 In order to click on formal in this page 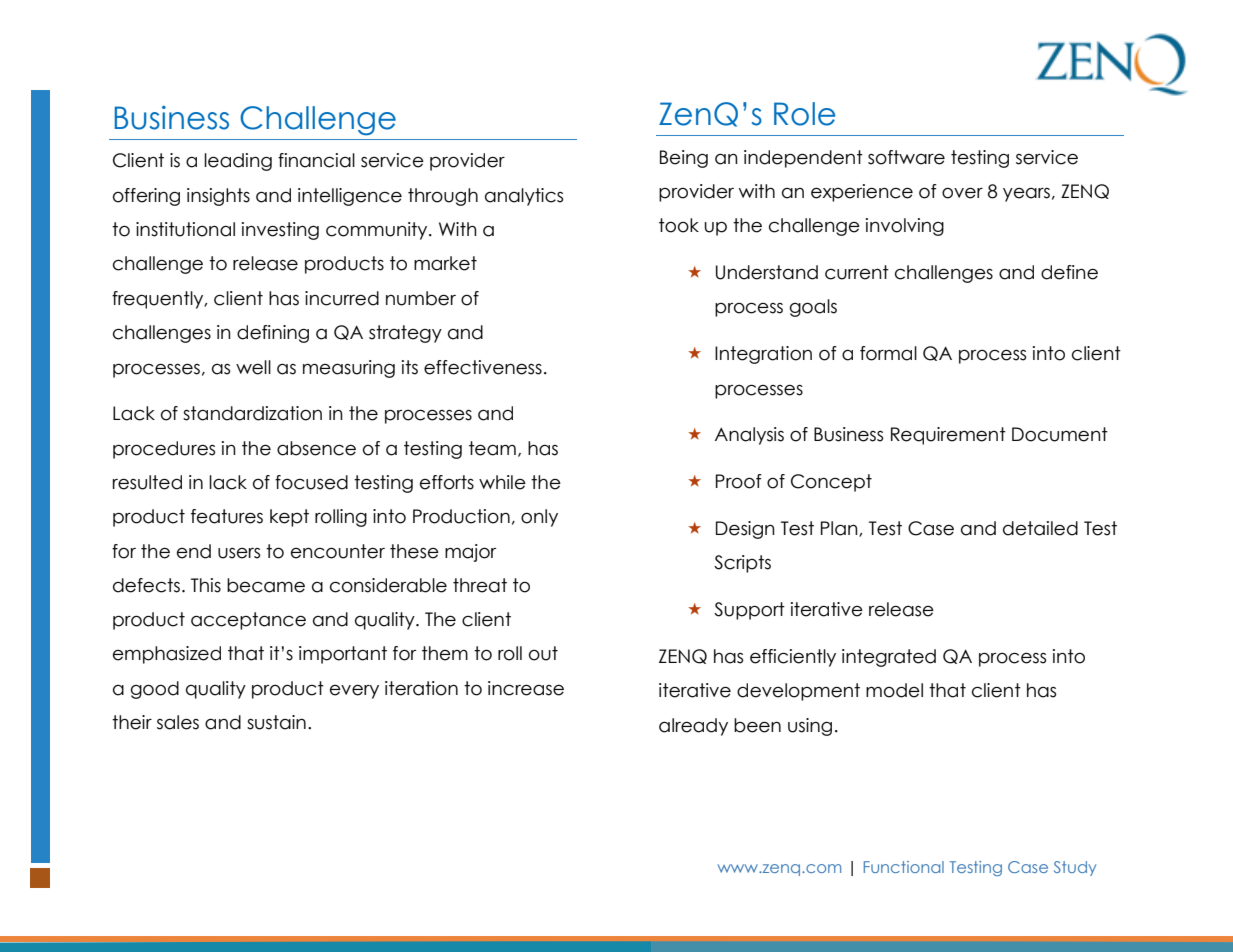, I will do `click(888, 353)`.
